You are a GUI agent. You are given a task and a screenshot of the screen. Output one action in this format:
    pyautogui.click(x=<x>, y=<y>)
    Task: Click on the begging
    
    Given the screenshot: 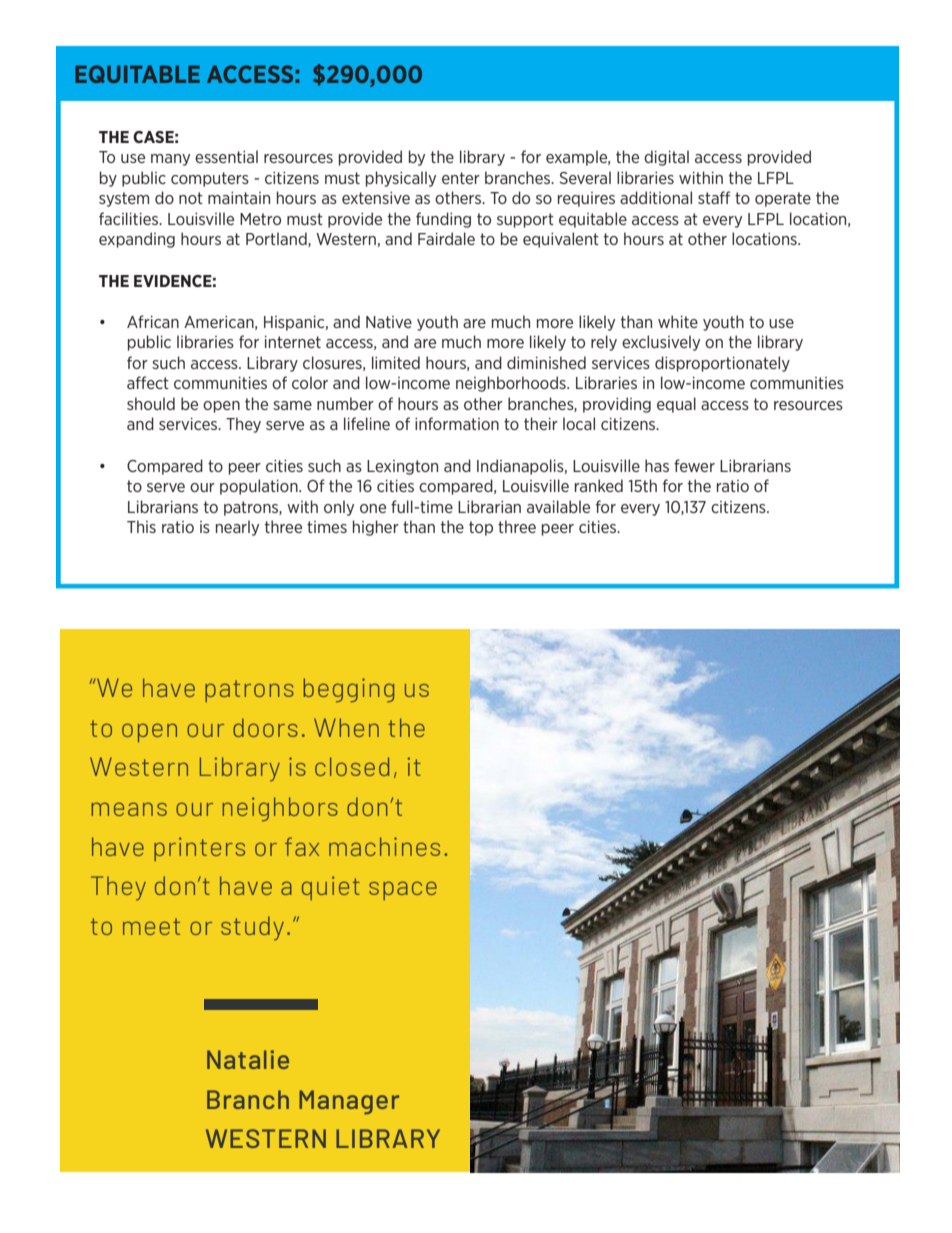 What is the action you would take?
    pyautogui.click(x=349, y=690)
